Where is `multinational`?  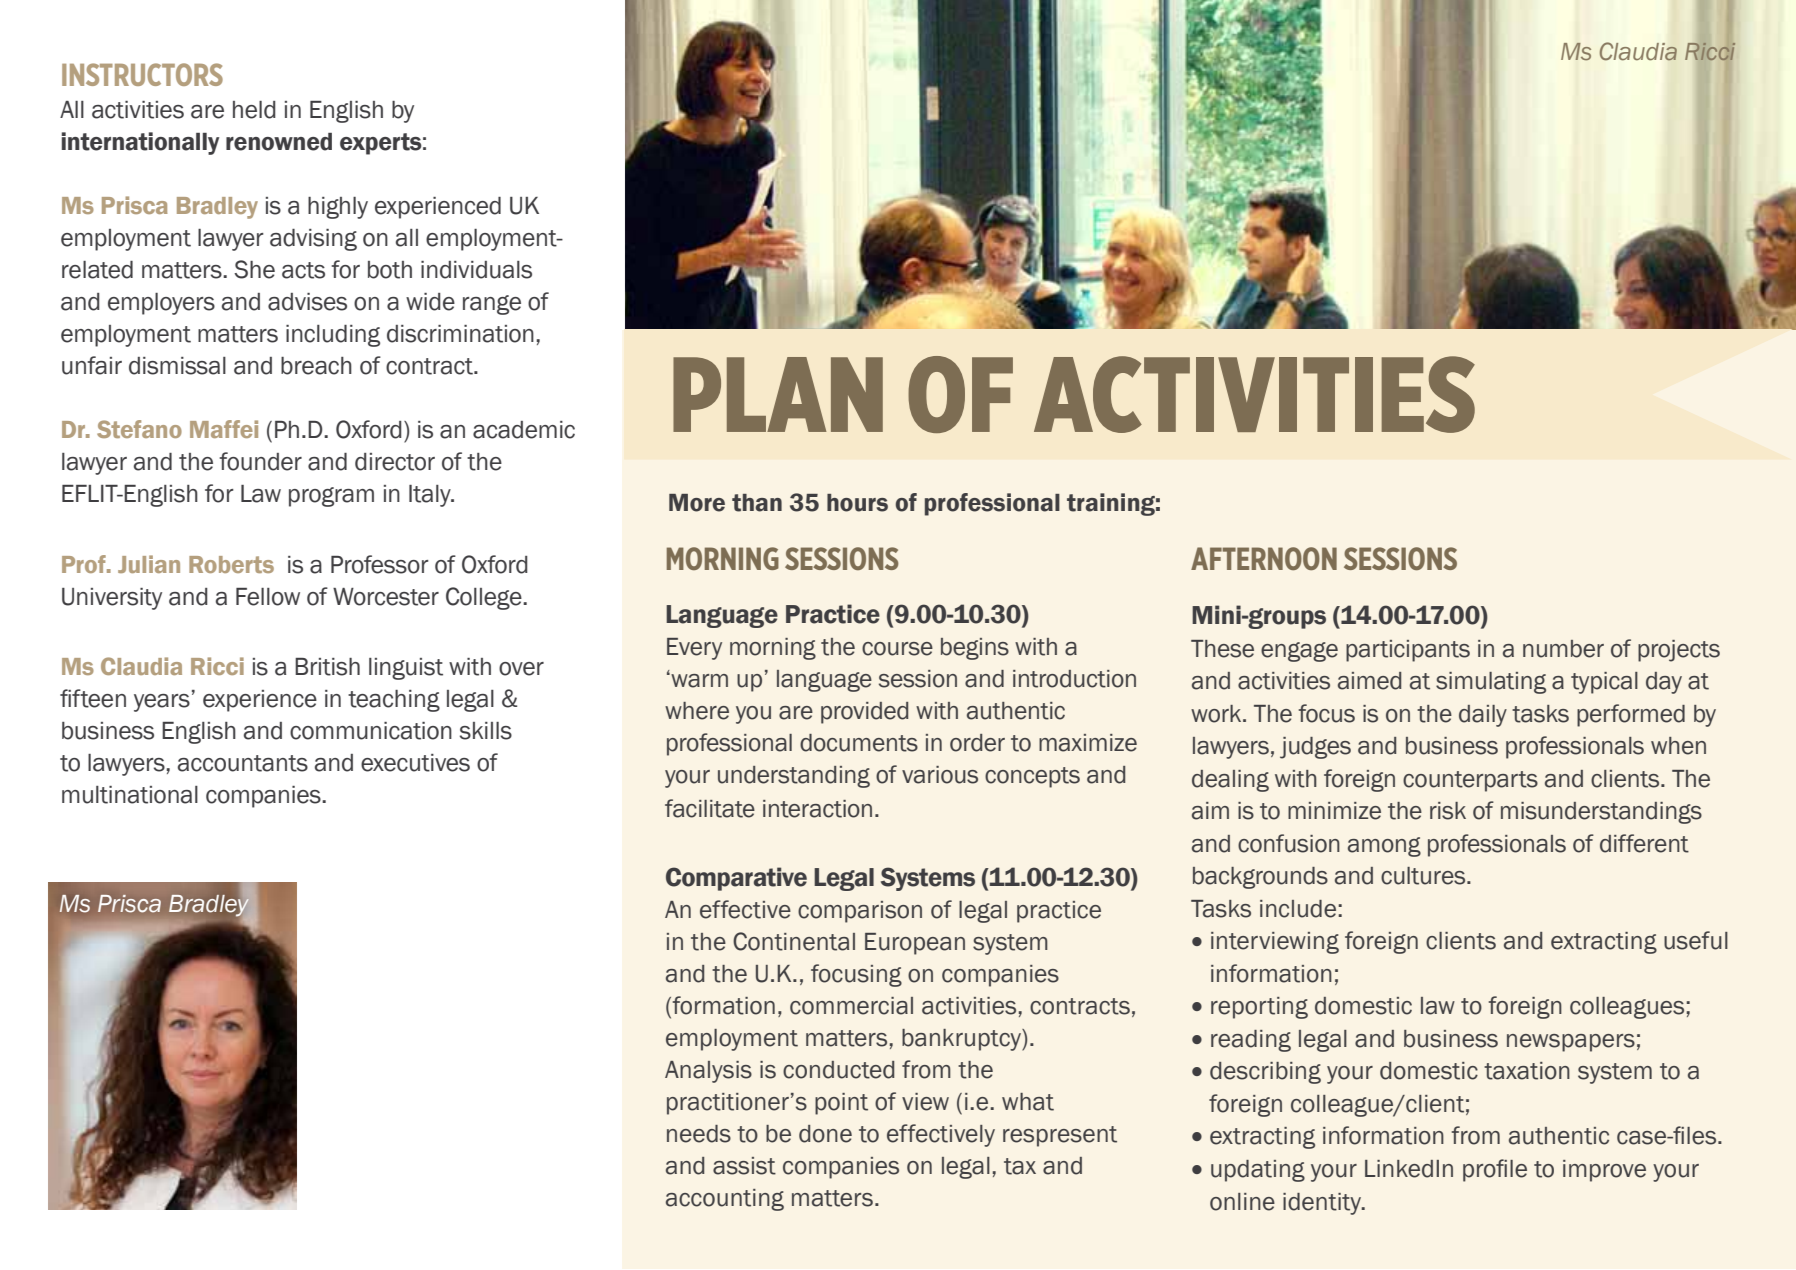 multinational is located at coordinates (130, 795).
